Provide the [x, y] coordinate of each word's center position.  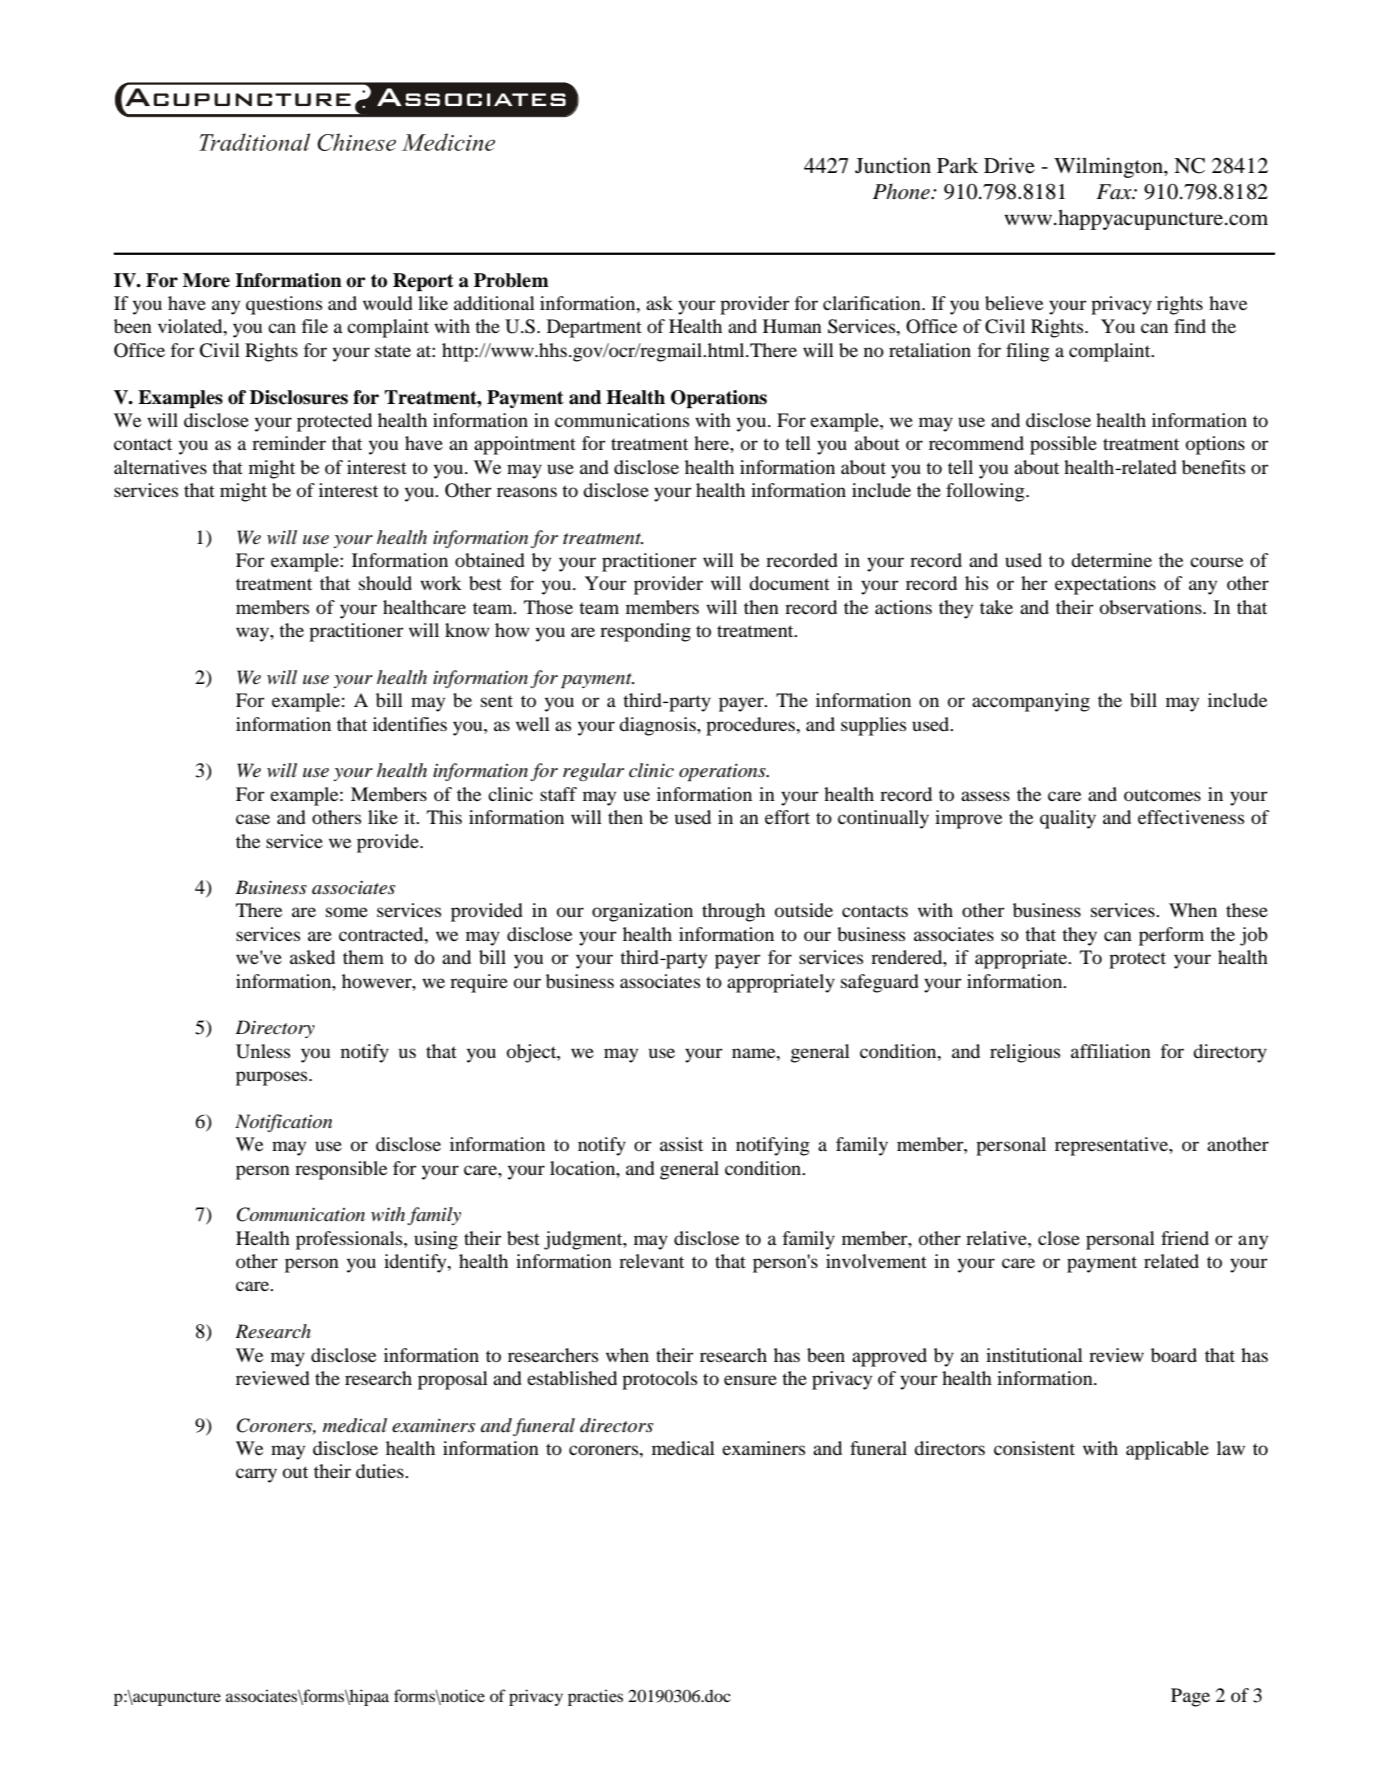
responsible [341, 1170]
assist [681, 1144]
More [206, 280]
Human [792, 326]
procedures [751, 726]
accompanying [1031, 702]
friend [1185, 1238]
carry [256, 1475]
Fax [1115, 192]
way [253, 634]
